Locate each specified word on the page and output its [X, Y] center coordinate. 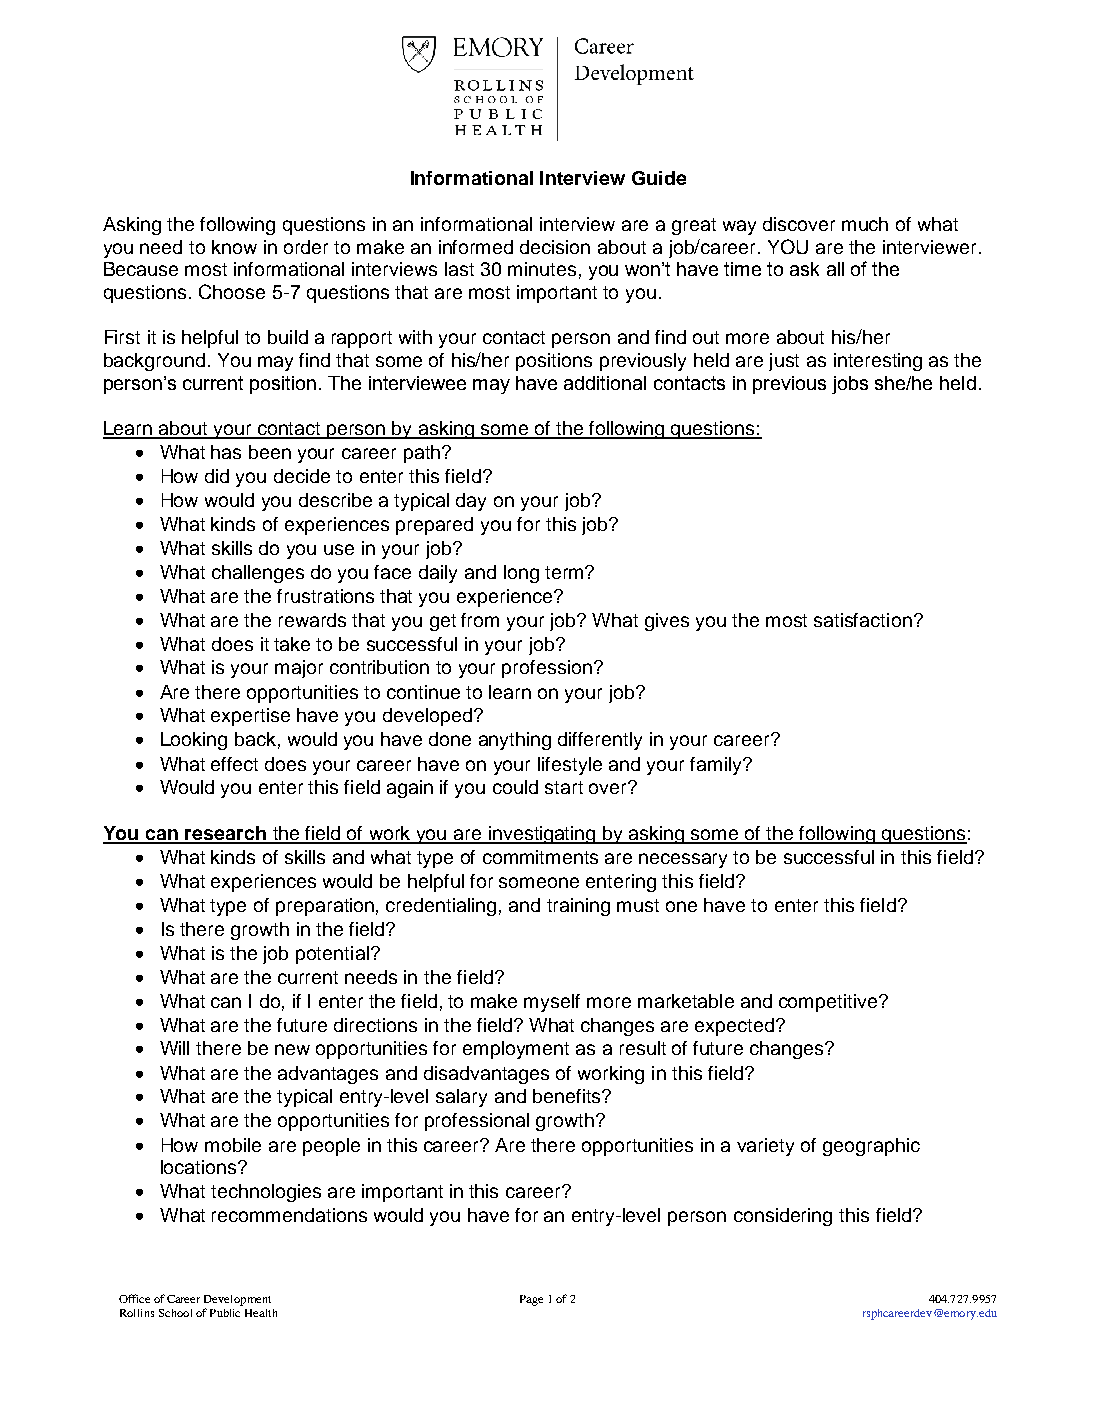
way [739, 227]
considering [783, 1217]
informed [476, 247]
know [234, 247]
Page [531, 1300]
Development [237, 1300]
